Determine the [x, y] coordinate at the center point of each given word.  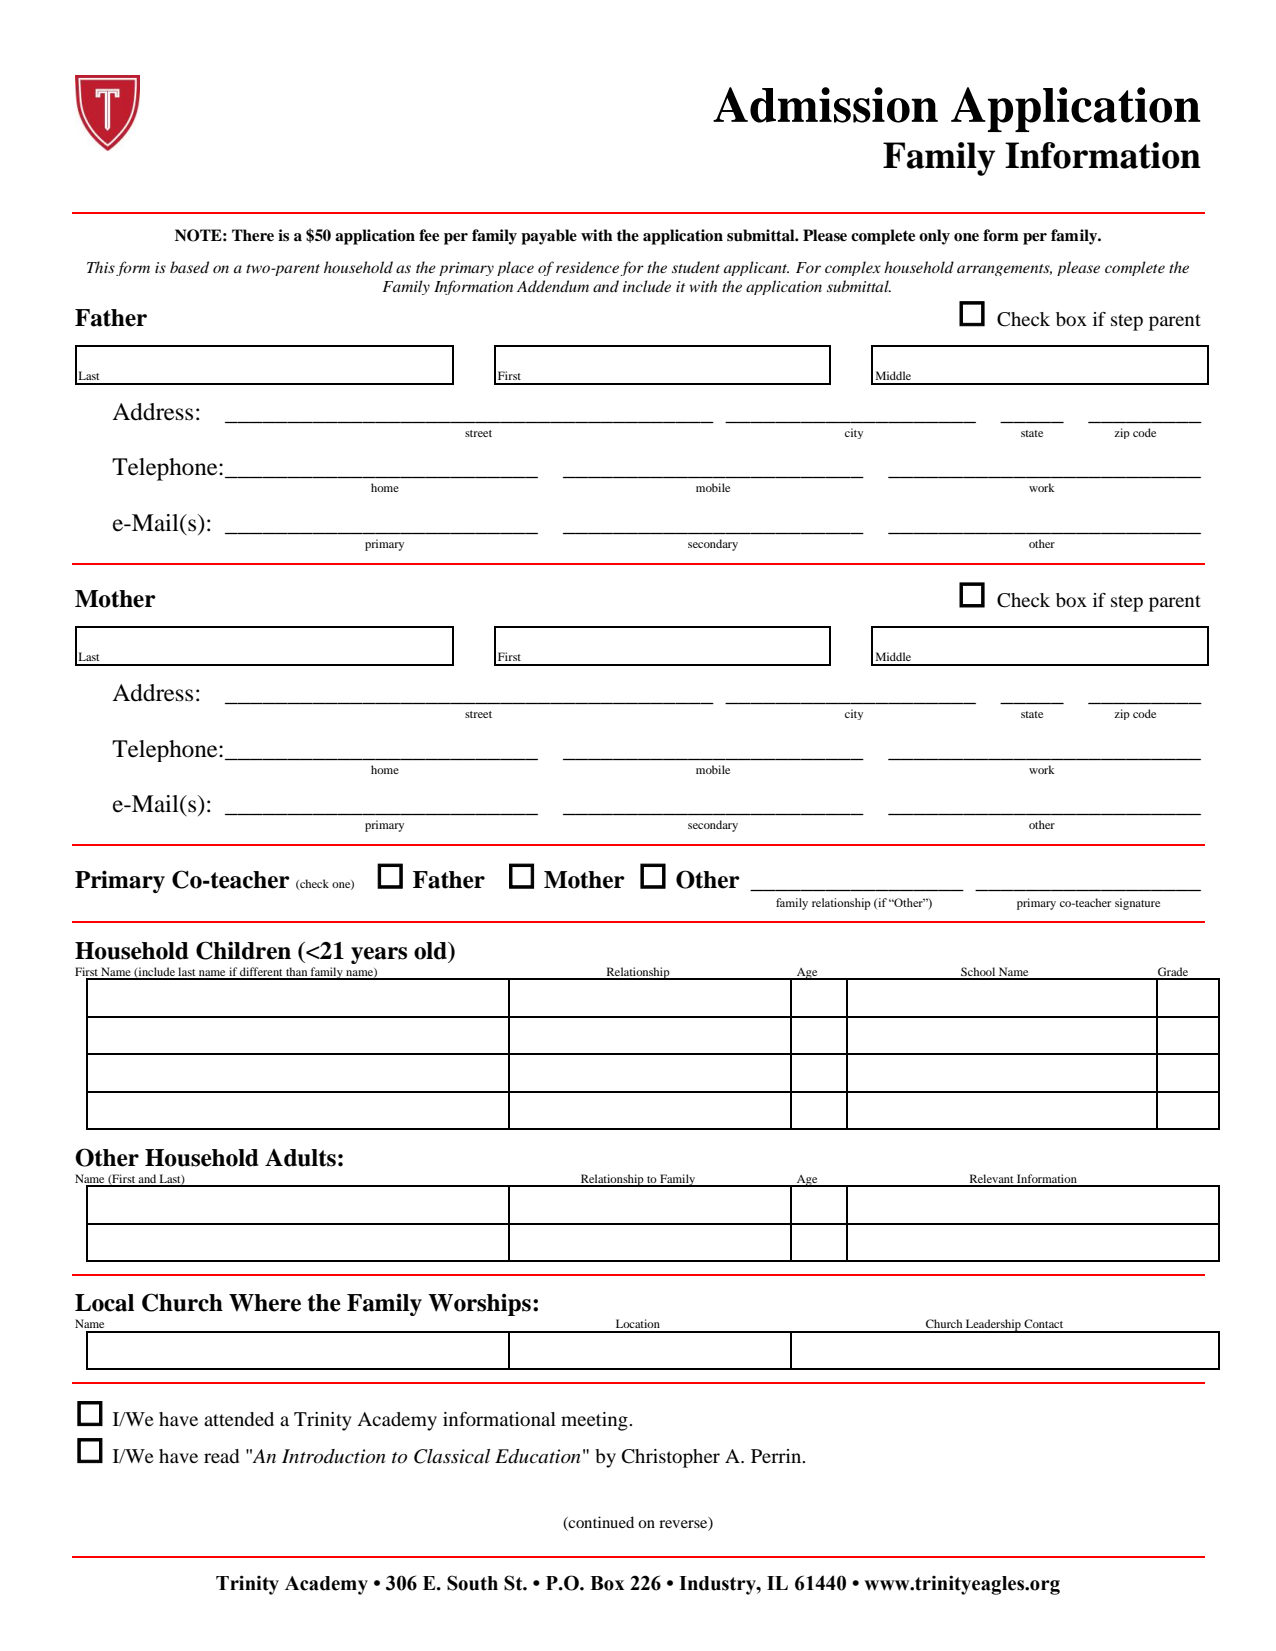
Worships [479, 1304]
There [253, 235]
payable [549, 237]
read [221, 1456]
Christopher [671, 1458]
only [934, 237]
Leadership [993, 1326]
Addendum [553, 286]
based [189, 267]
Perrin [777, 1456]
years [379, 955]
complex [853, 268]
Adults [300, 1158]
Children [243, 950]
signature [1137, 904]
